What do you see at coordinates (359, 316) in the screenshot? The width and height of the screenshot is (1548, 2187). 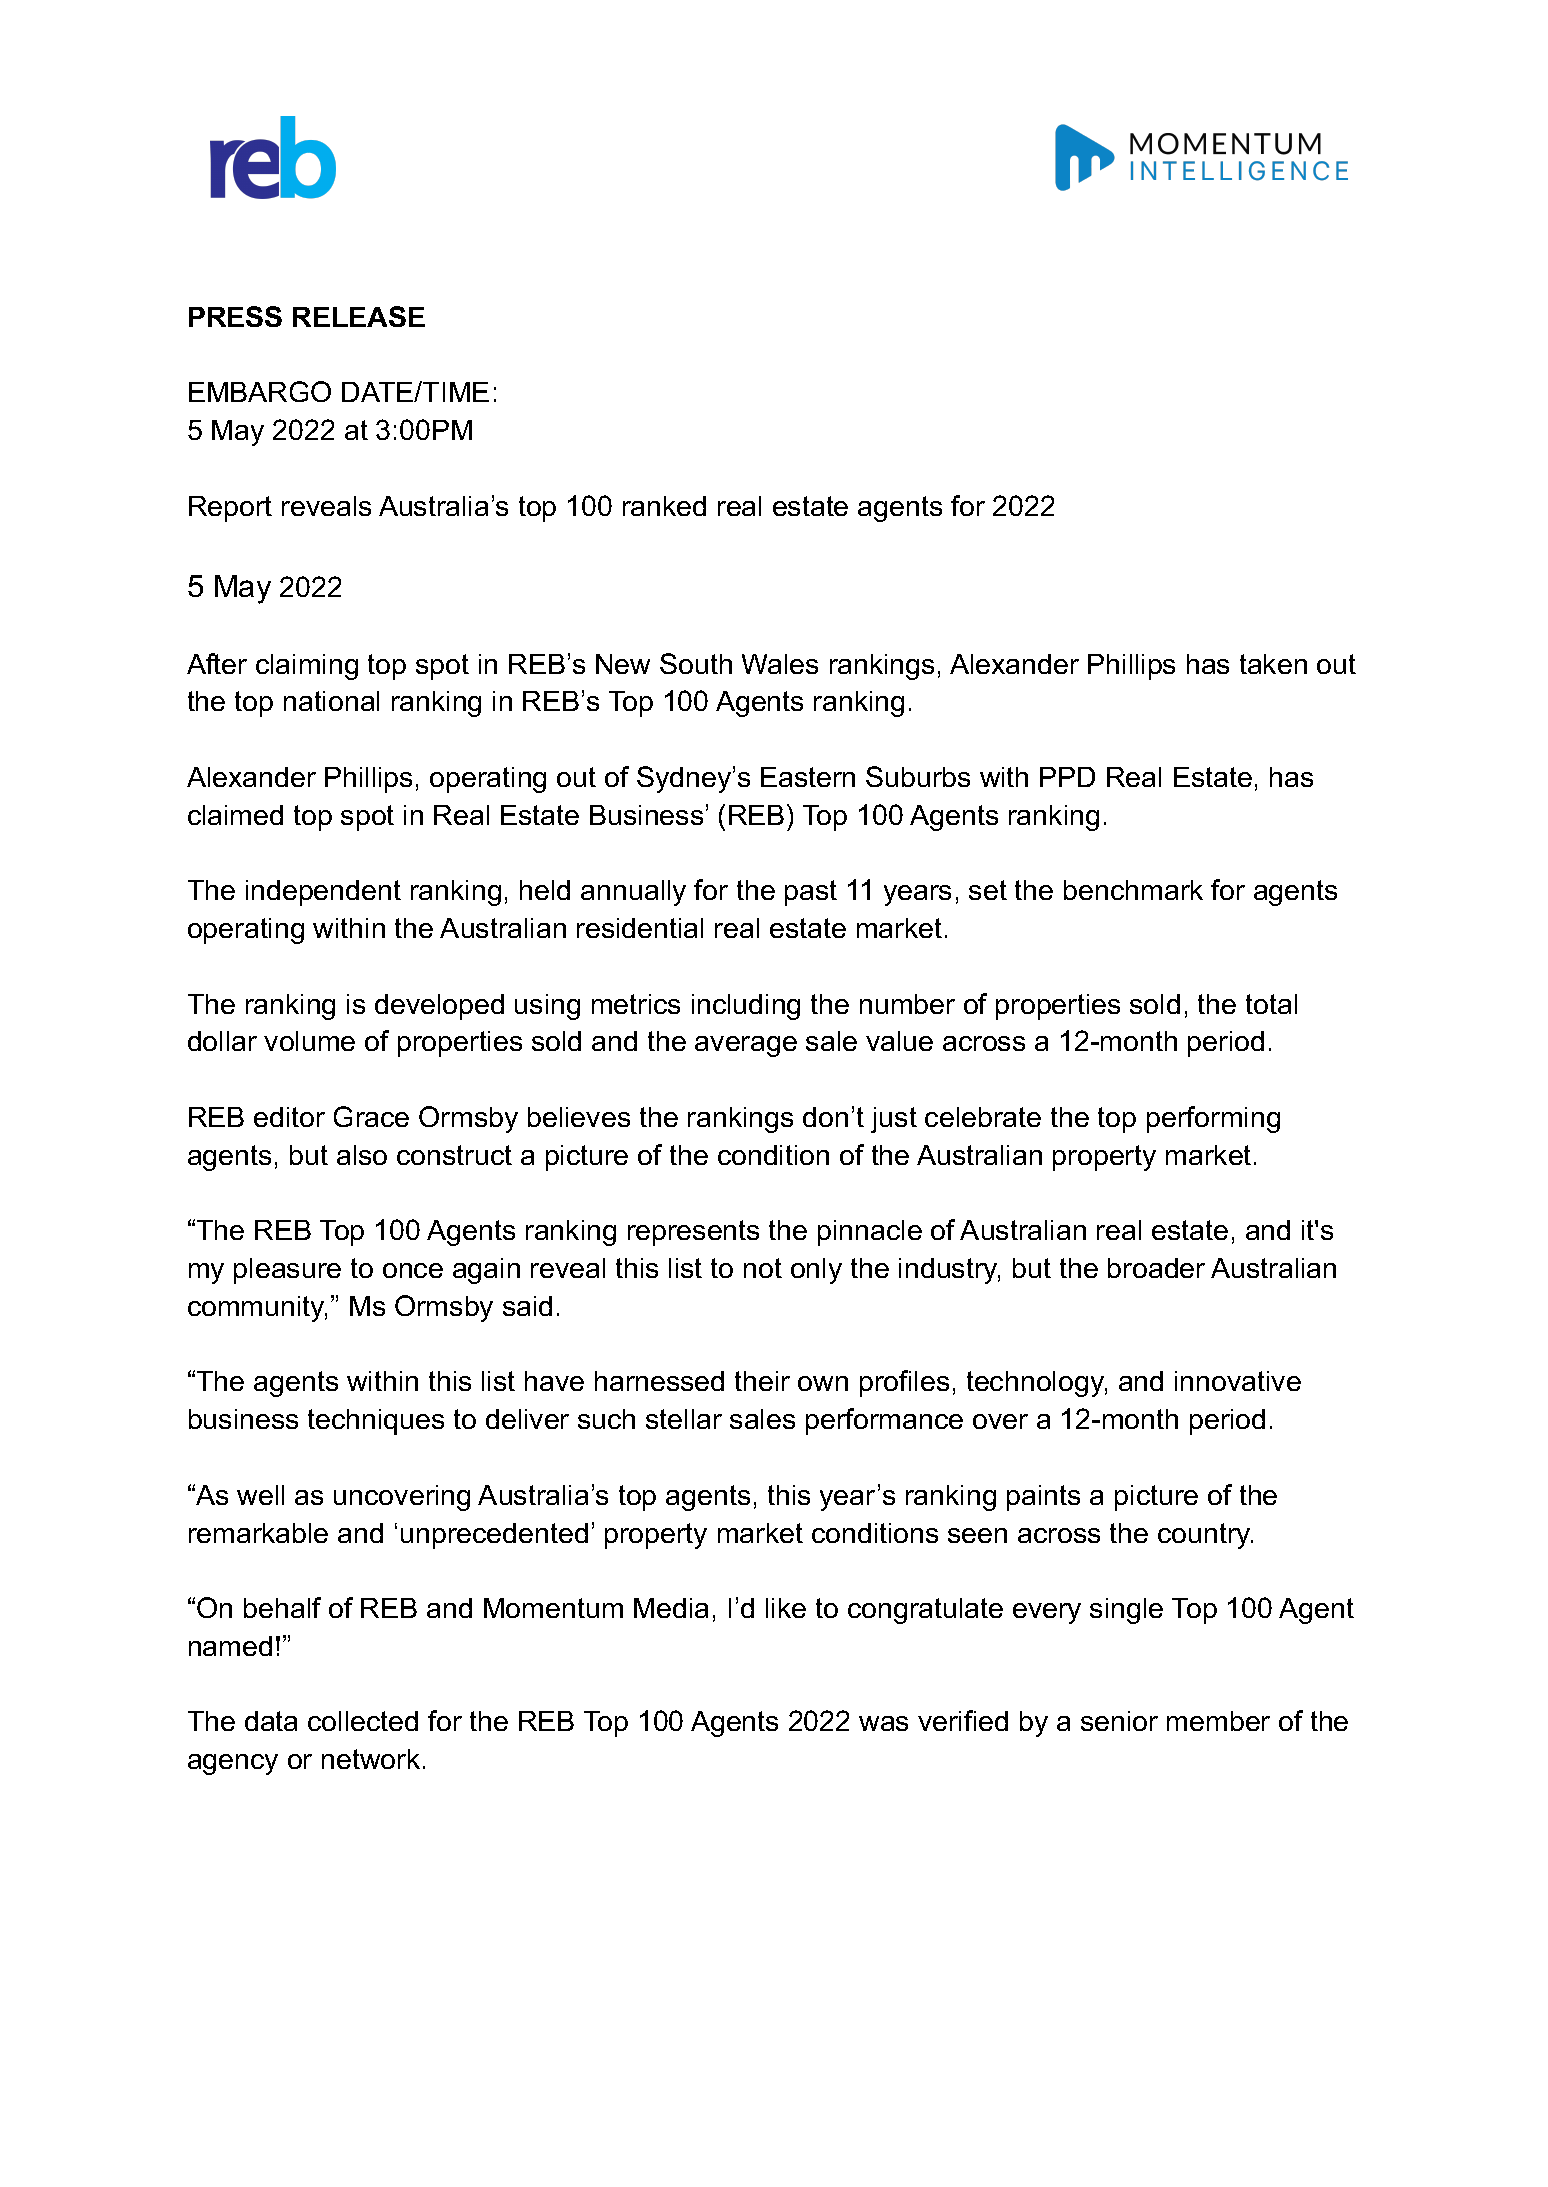 I see `RELEASE` at bounding box center [359, 316].
